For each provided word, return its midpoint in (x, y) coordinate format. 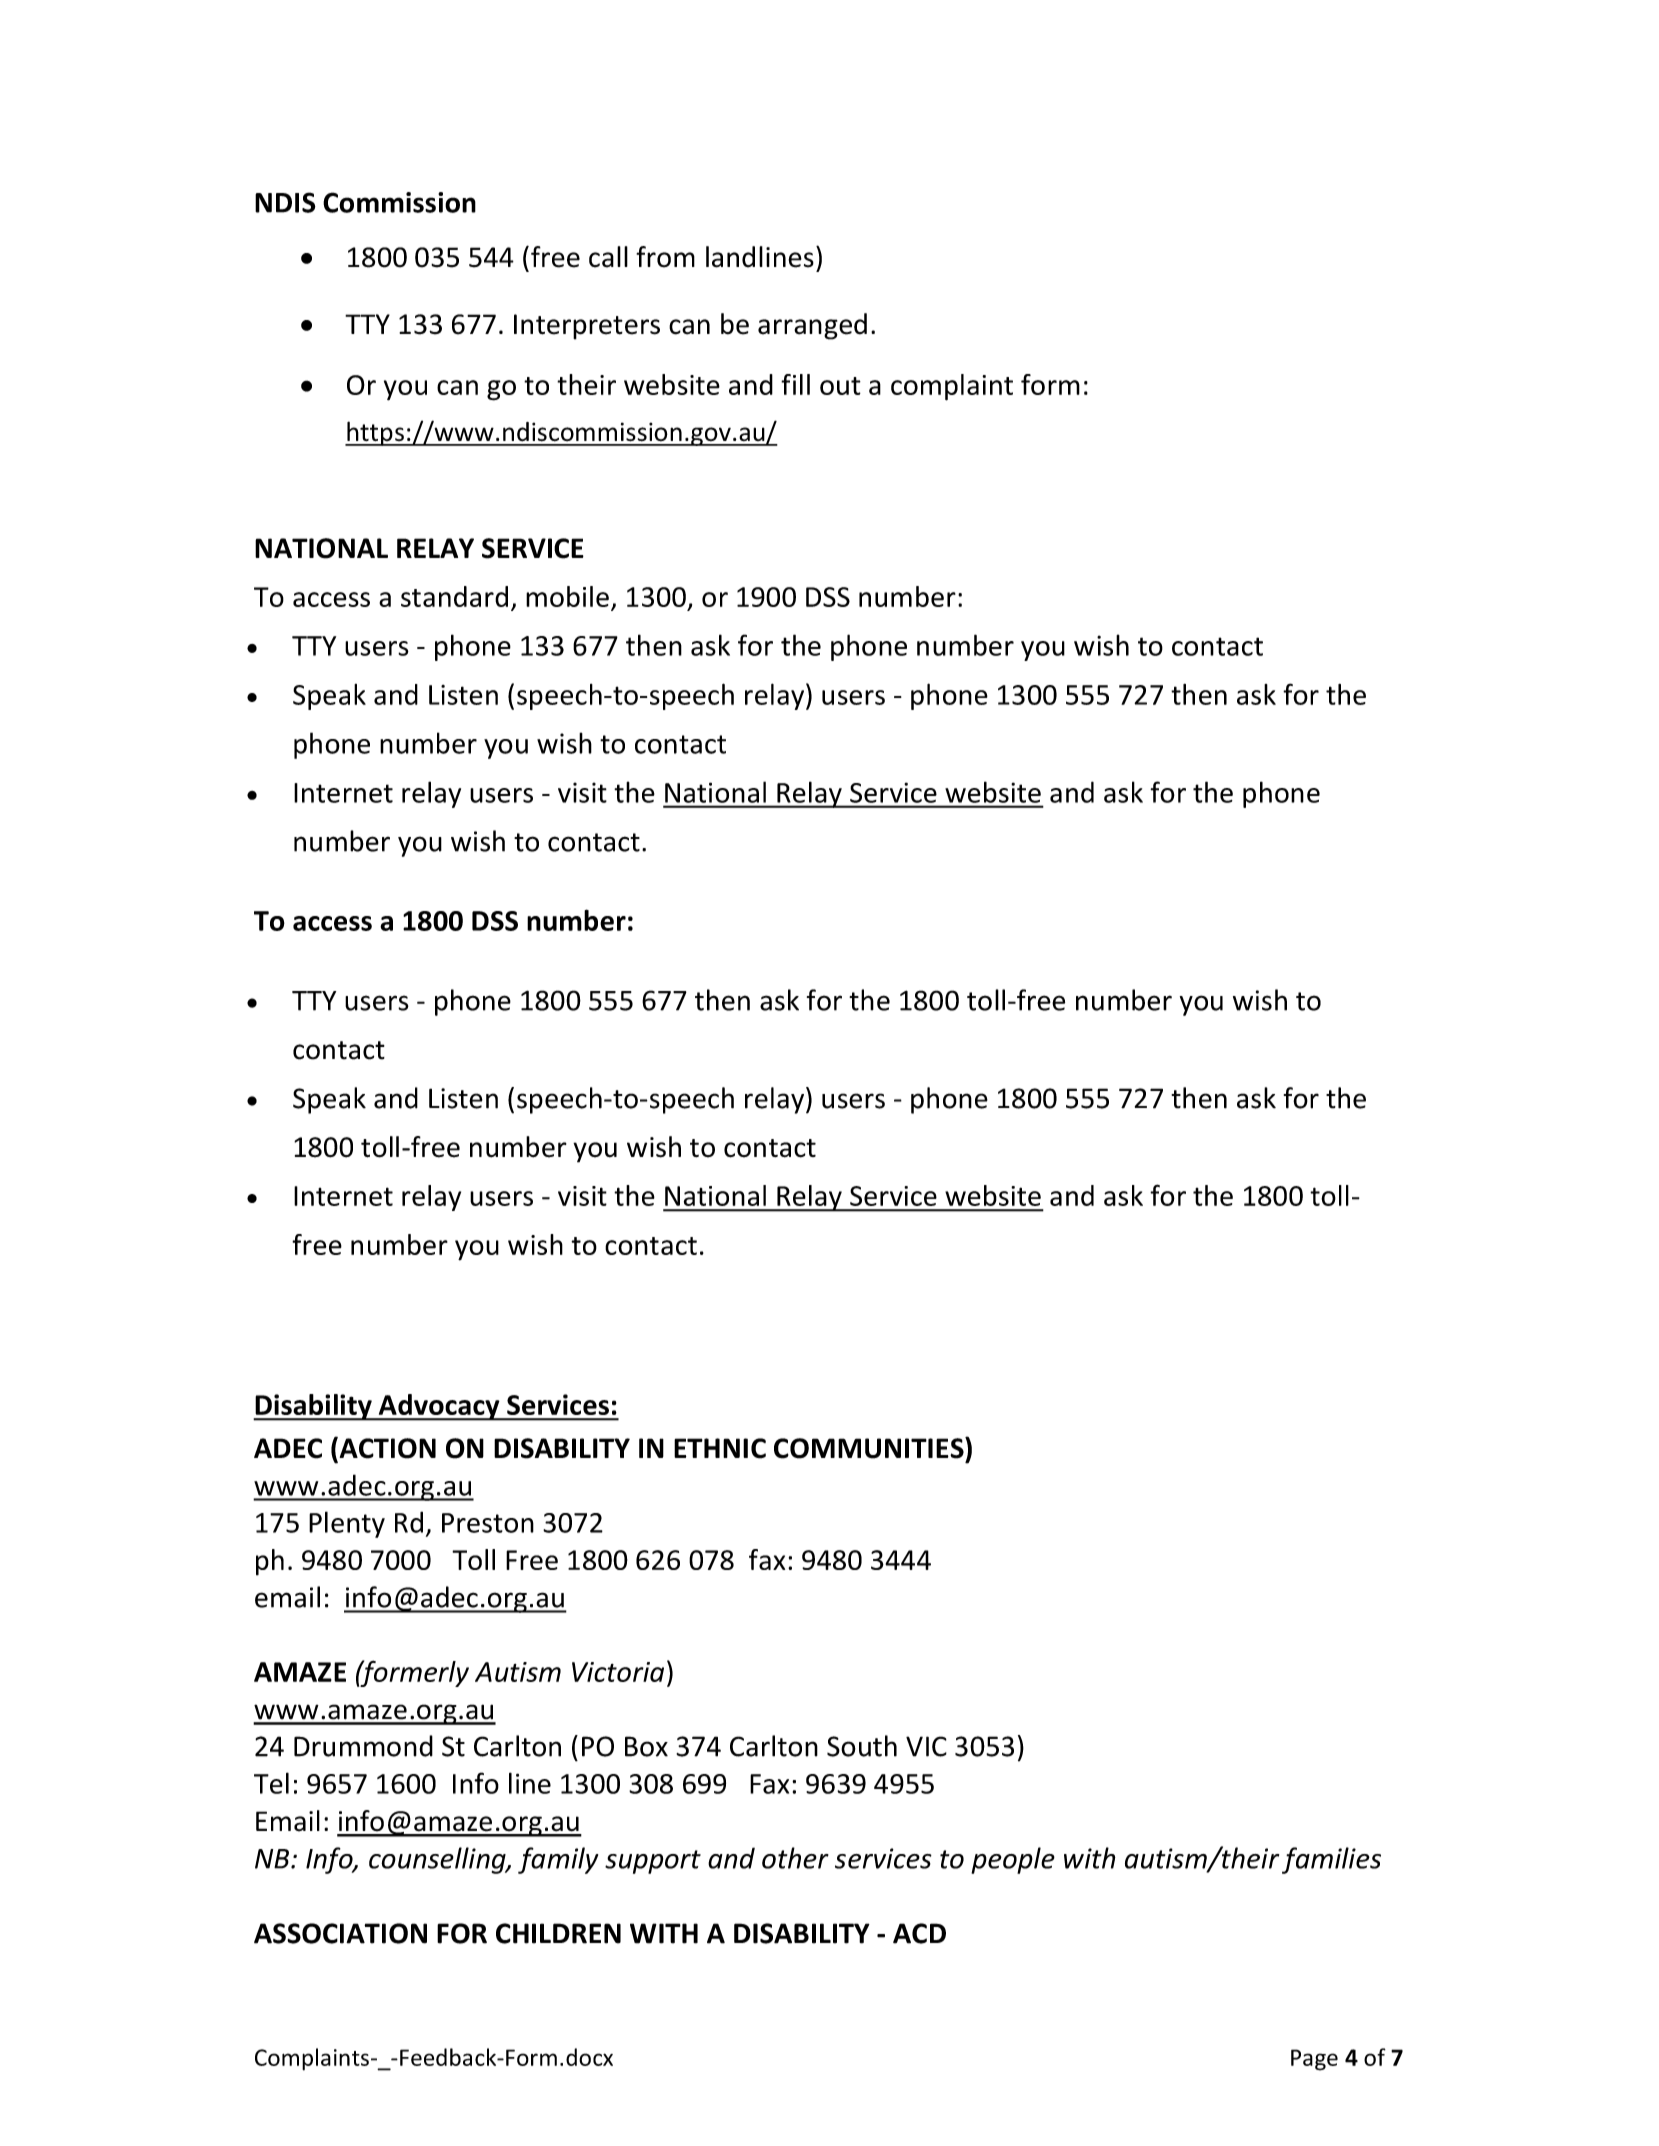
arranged (812, 326)
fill (795, 384)
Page (1314, 2060)
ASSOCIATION (340, 1933)
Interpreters (587, 327)
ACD (919, 1933)
